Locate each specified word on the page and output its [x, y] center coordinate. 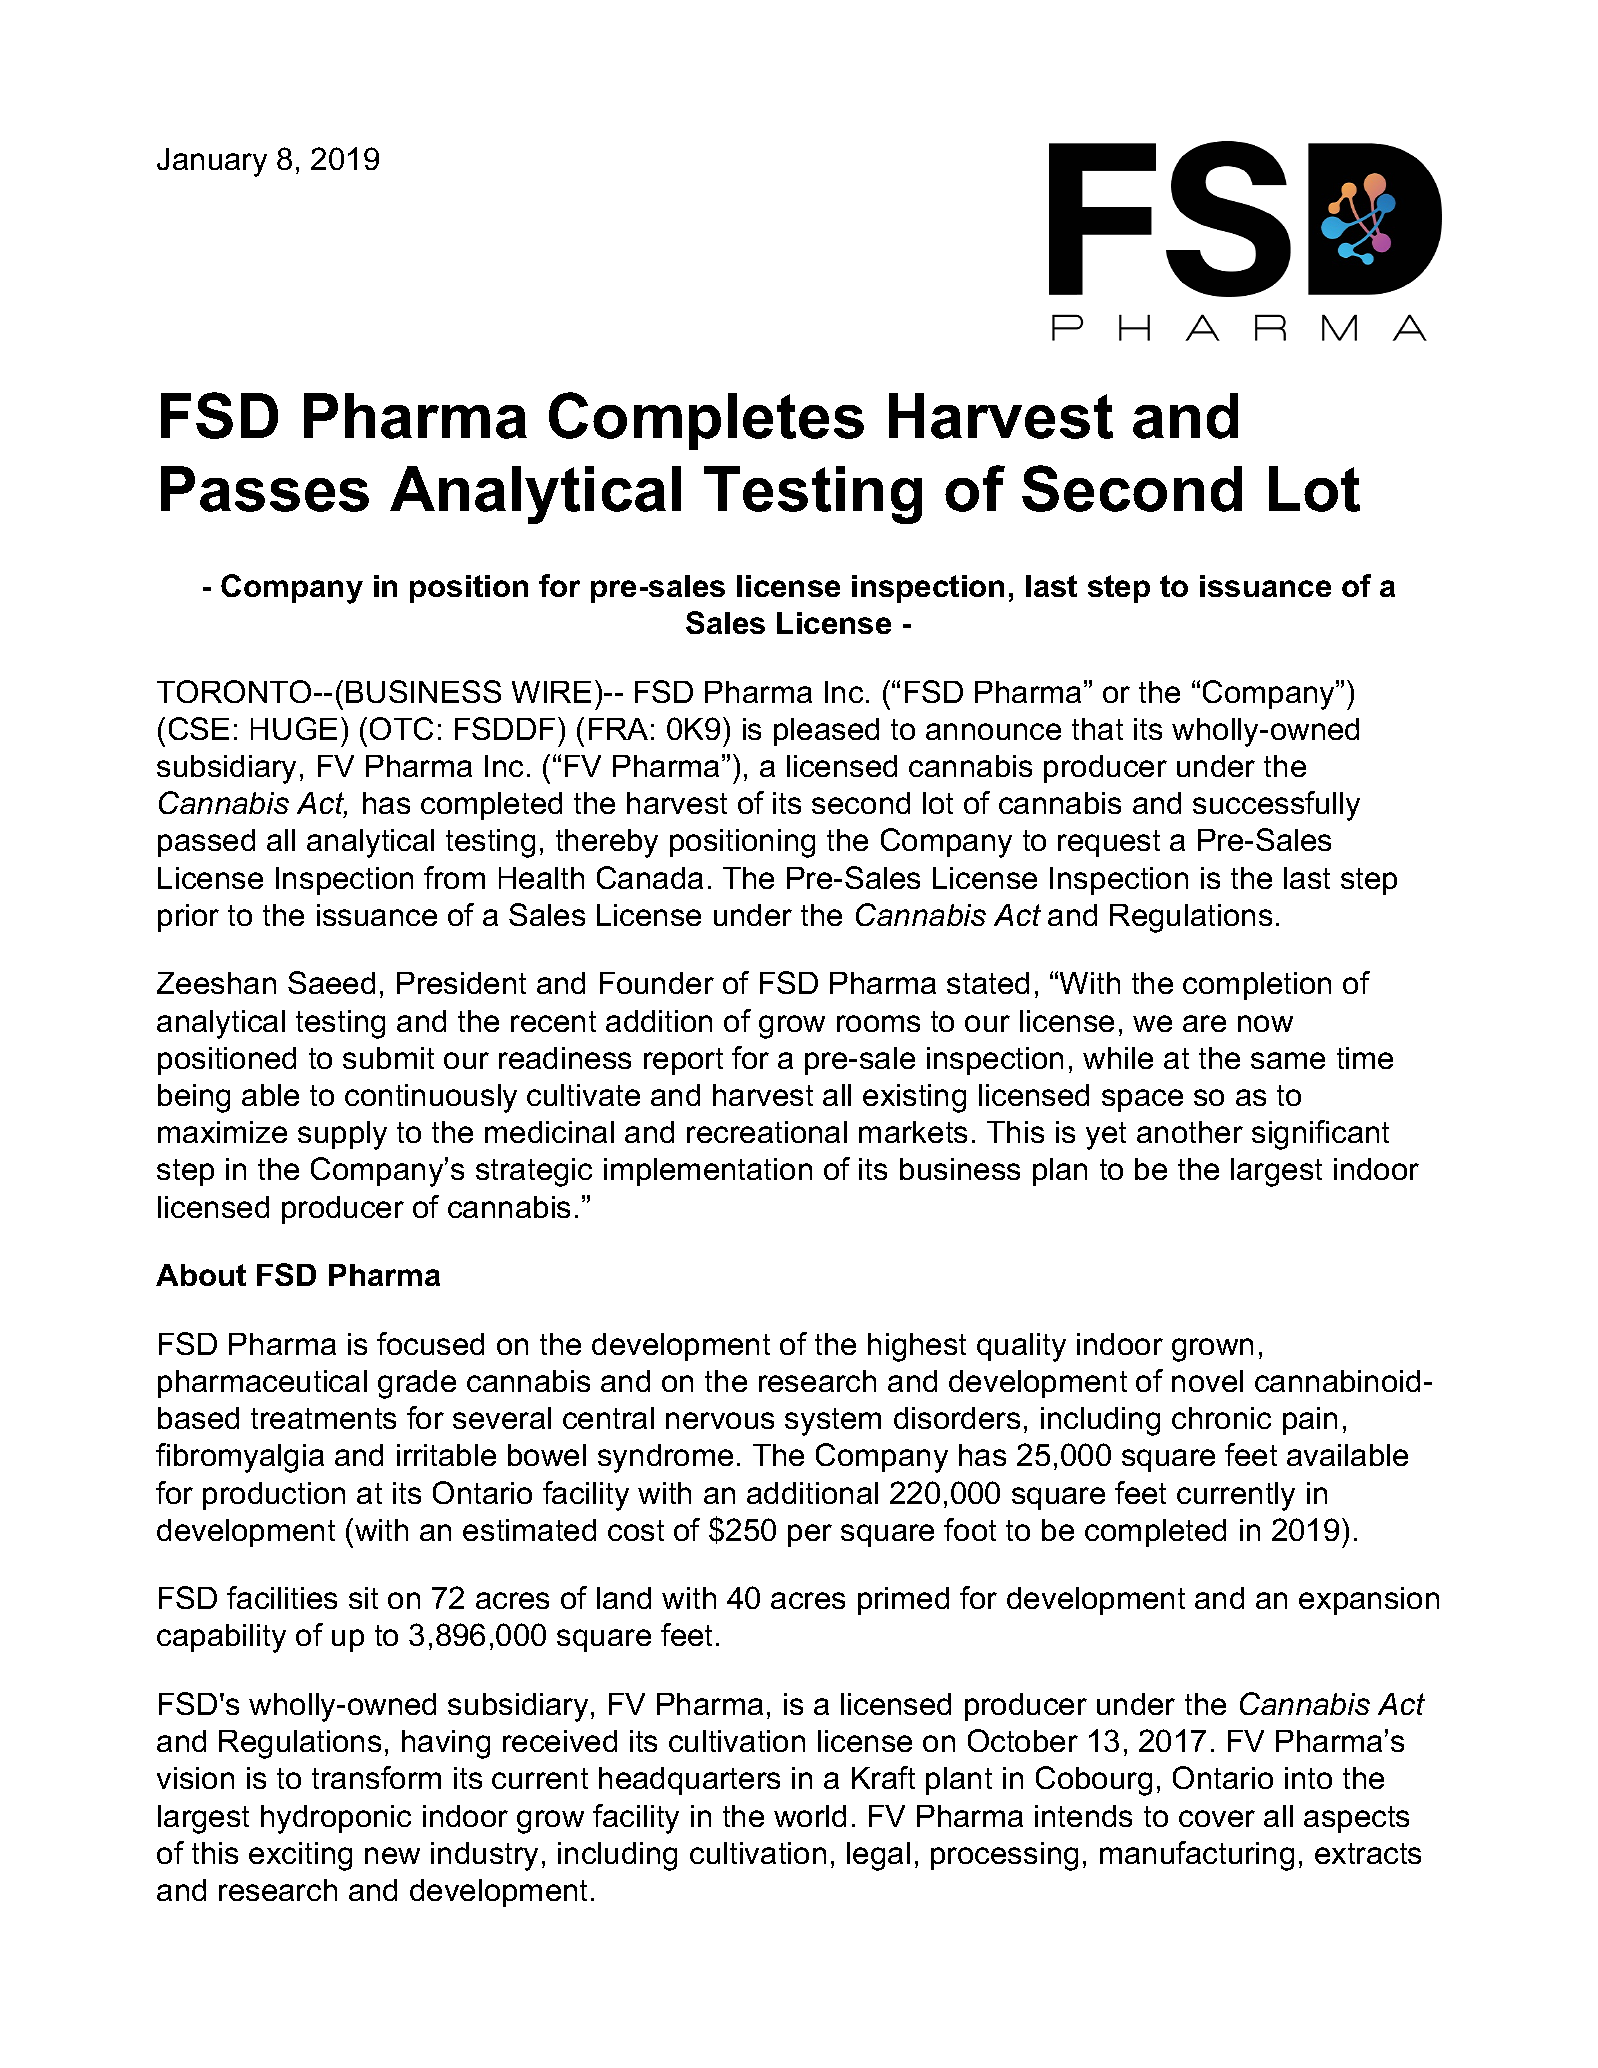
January [212, 162]
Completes [706, 421]
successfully [1276, 806]
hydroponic [336, 1819]
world [810, 1816]
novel [1207, 1381]
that [1097, 729]
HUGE [294, 728]
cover [1217, 1818]
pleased [826, 732]
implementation [708, 1172]
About [201, 1275]
